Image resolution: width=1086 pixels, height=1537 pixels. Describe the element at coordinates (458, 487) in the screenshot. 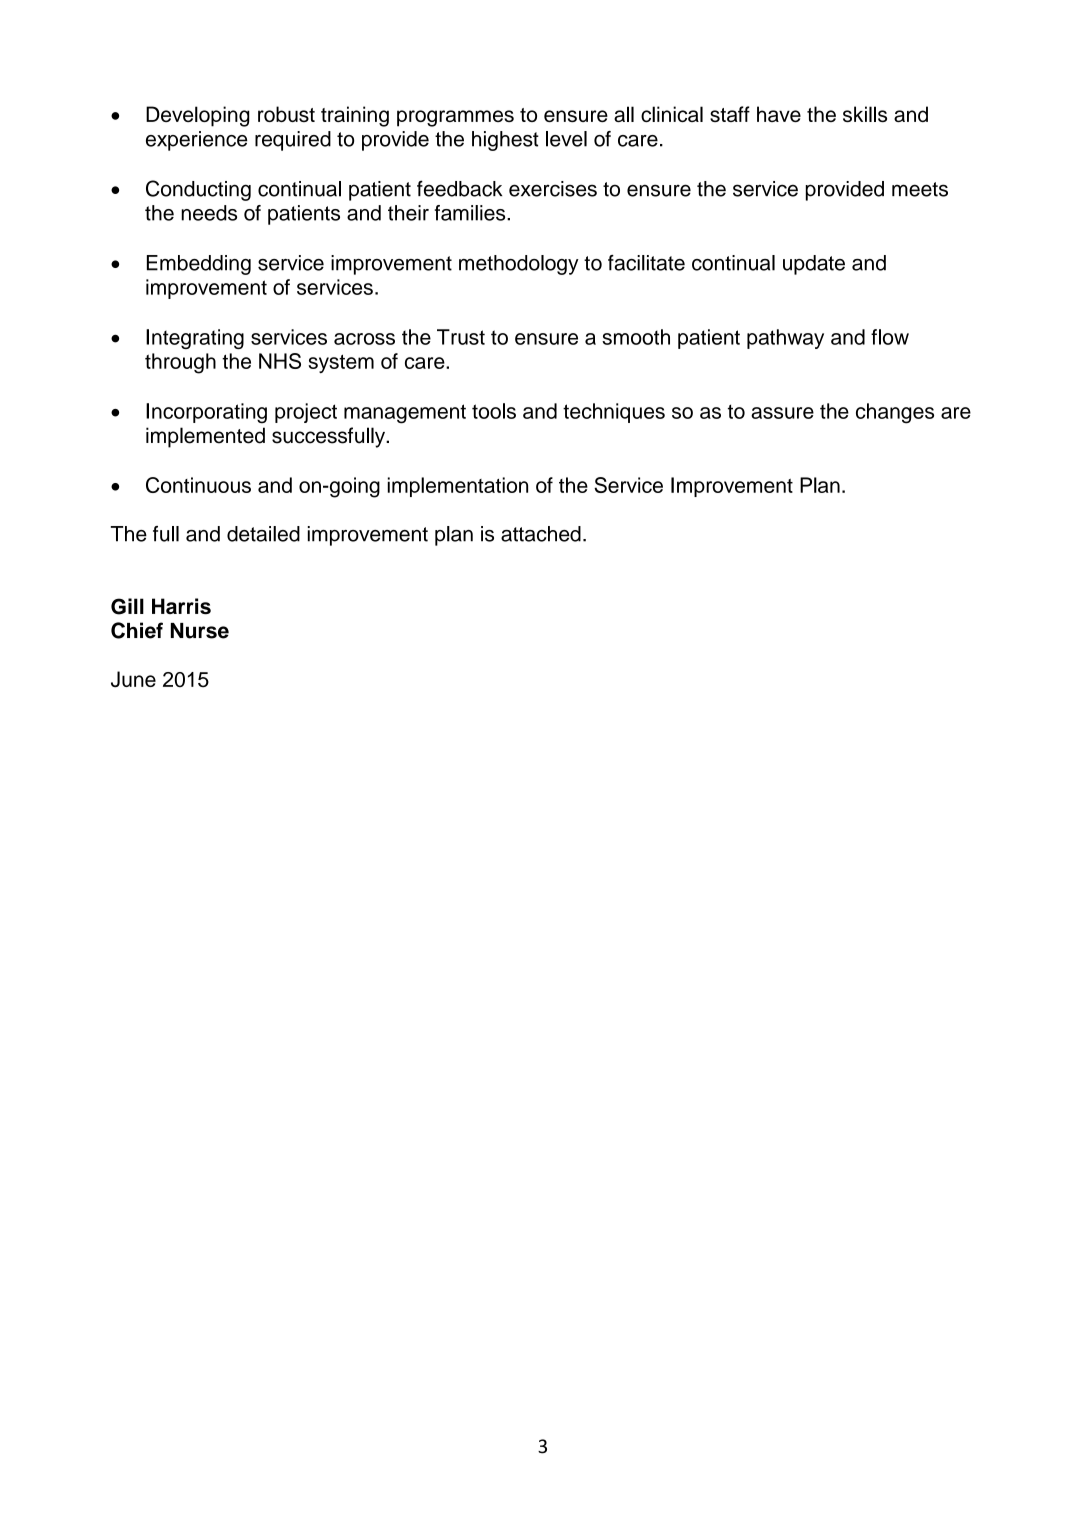

I see `implementation` at that location.
